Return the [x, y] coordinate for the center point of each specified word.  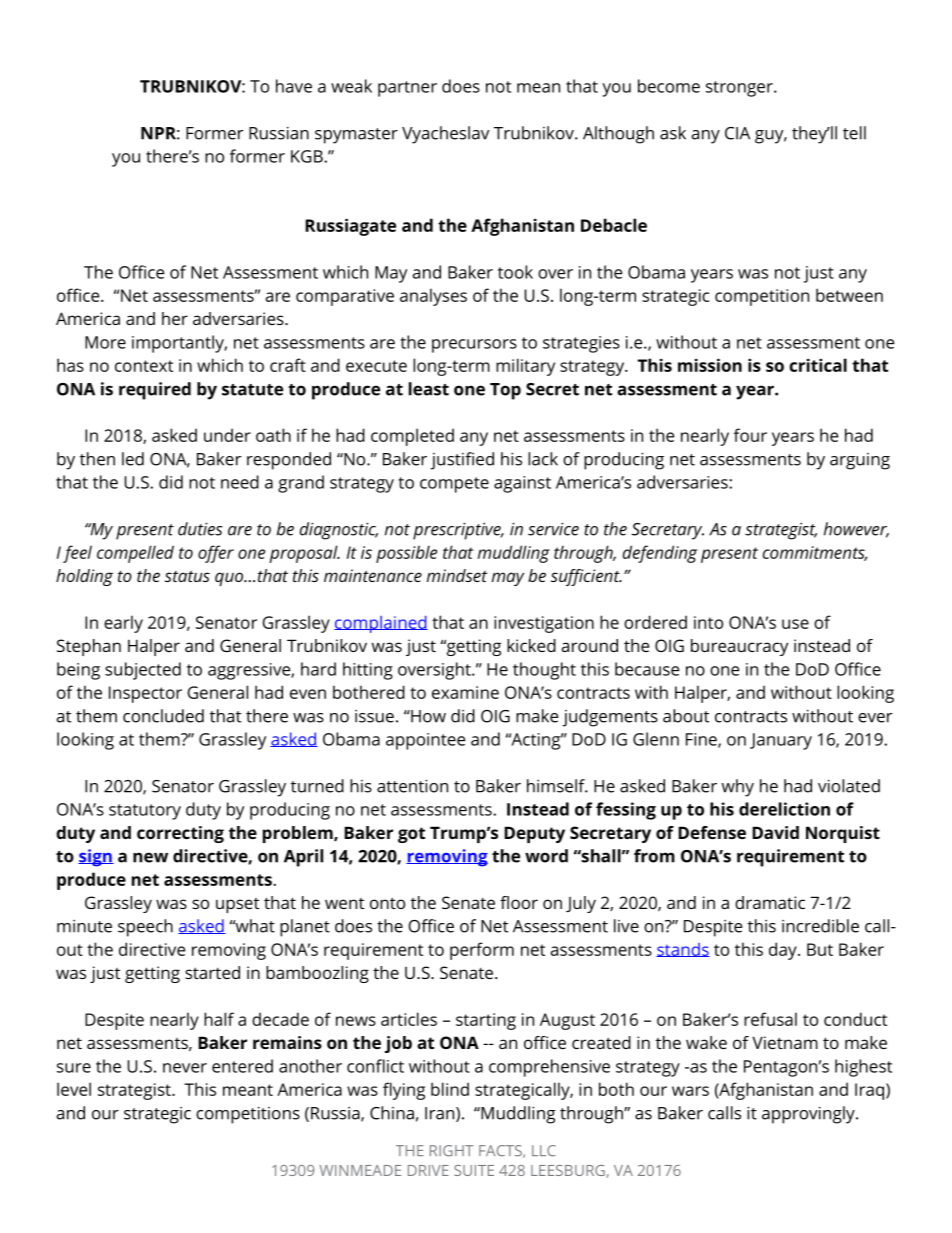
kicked [531, 645]
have [294, 86]
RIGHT [452, 1151]
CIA [737, 133]
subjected [143, 671]
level [74, 1089]
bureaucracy [739, 647]
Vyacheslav [445, 135]
